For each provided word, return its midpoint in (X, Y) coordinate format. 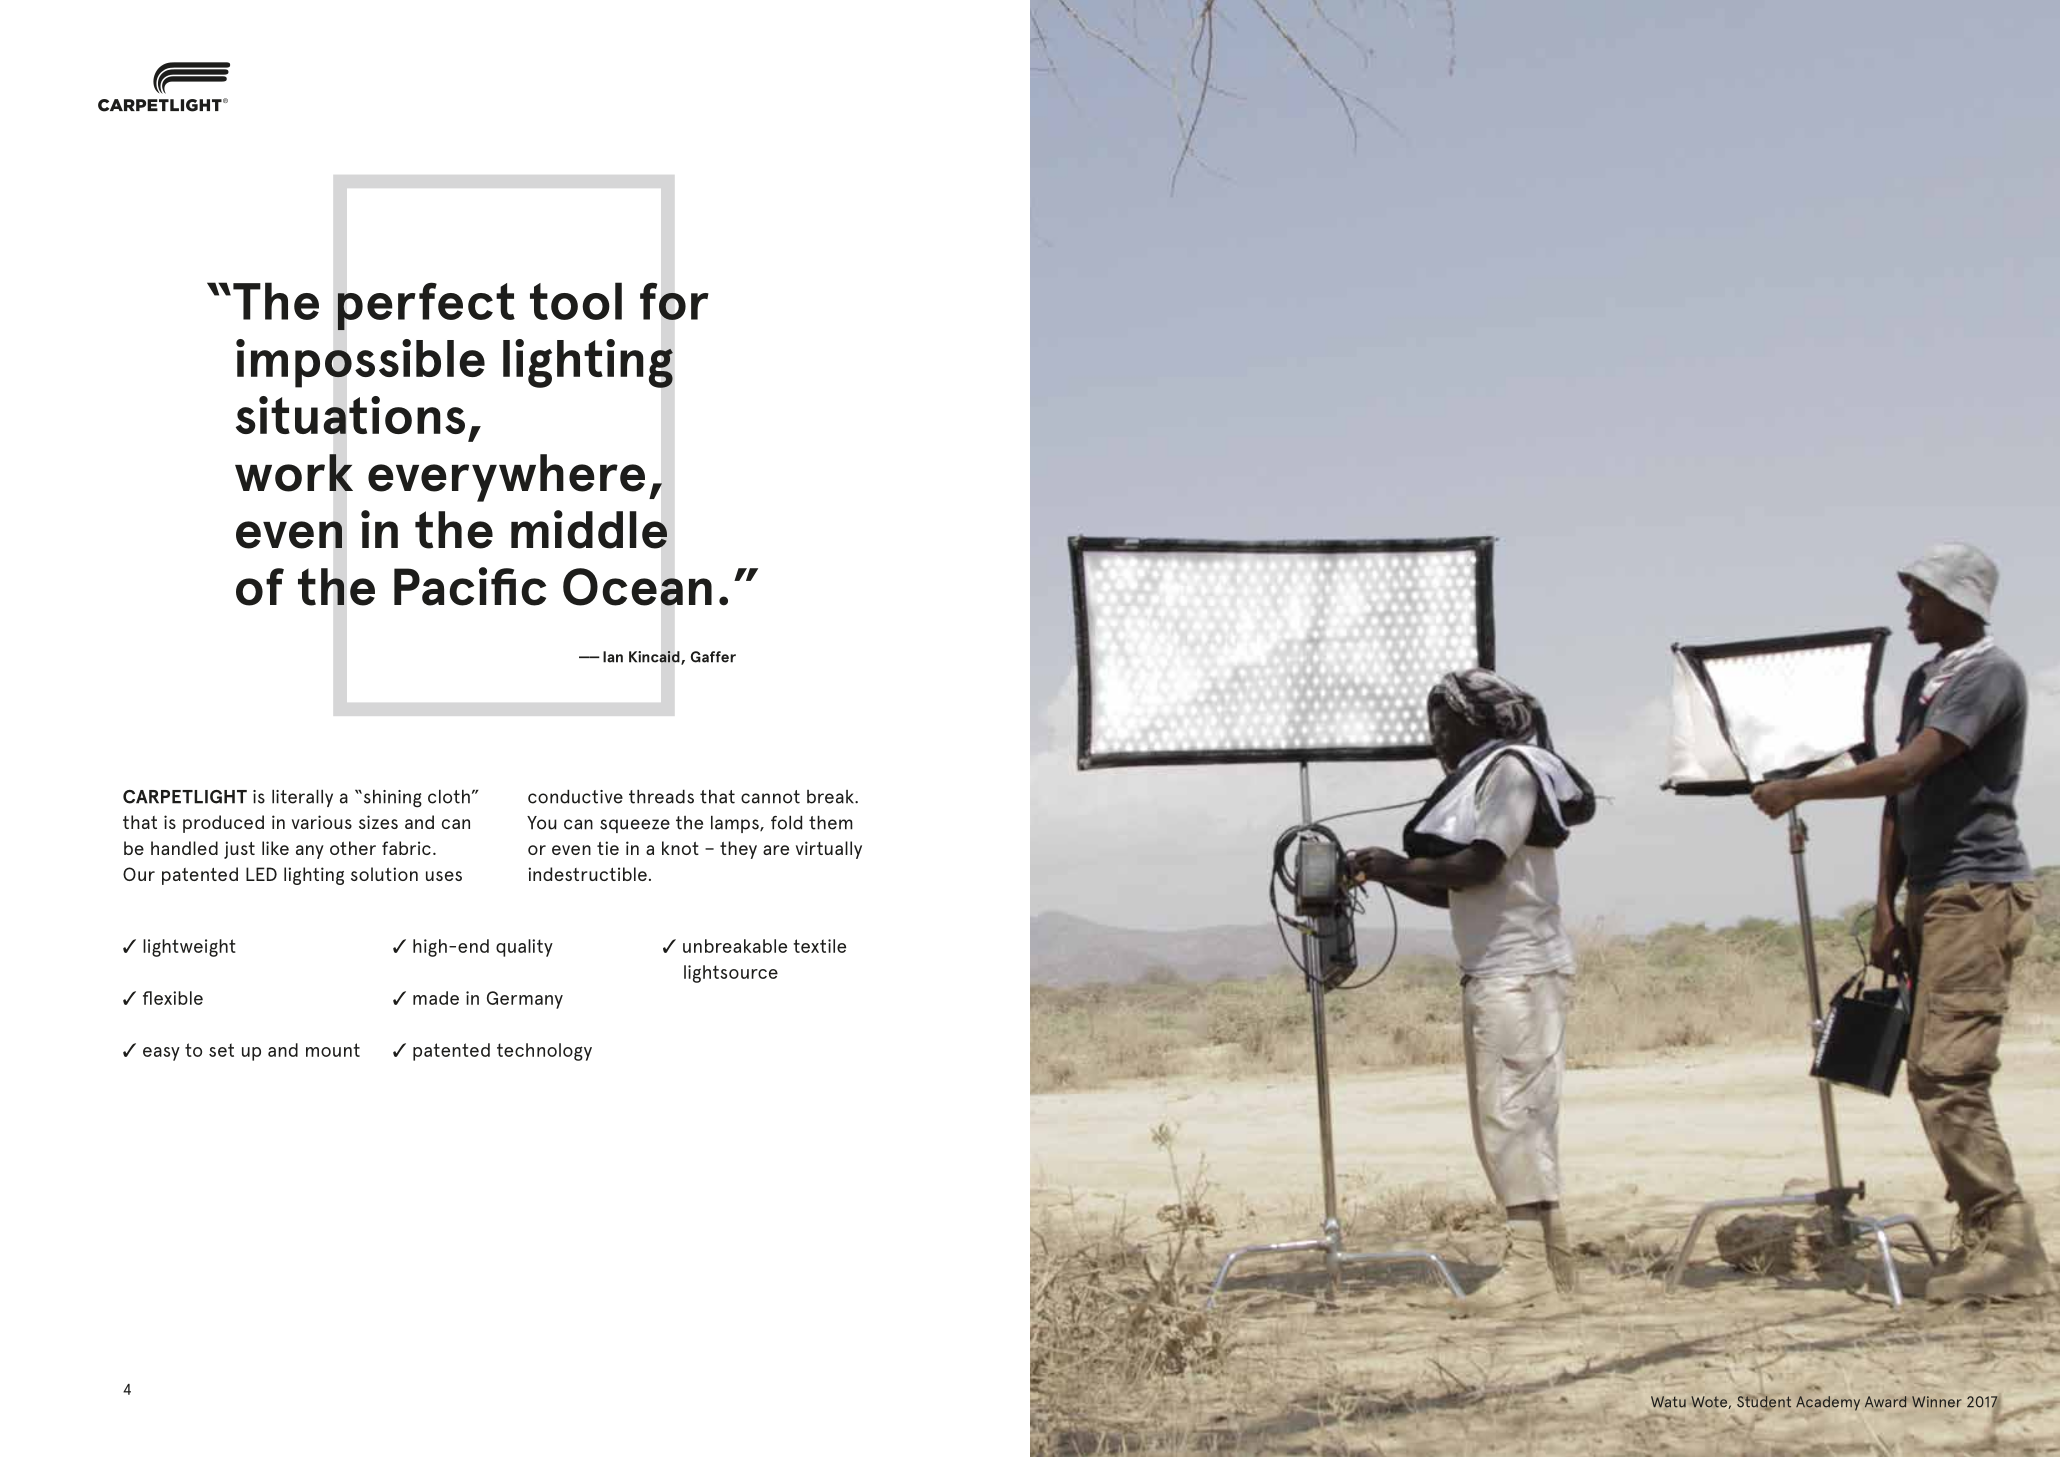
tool (576, 301)
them (831, 822)
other (353, 848)
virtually (829, 850)
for (674, 301)
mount (333, 1050)
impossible (360, 363)
